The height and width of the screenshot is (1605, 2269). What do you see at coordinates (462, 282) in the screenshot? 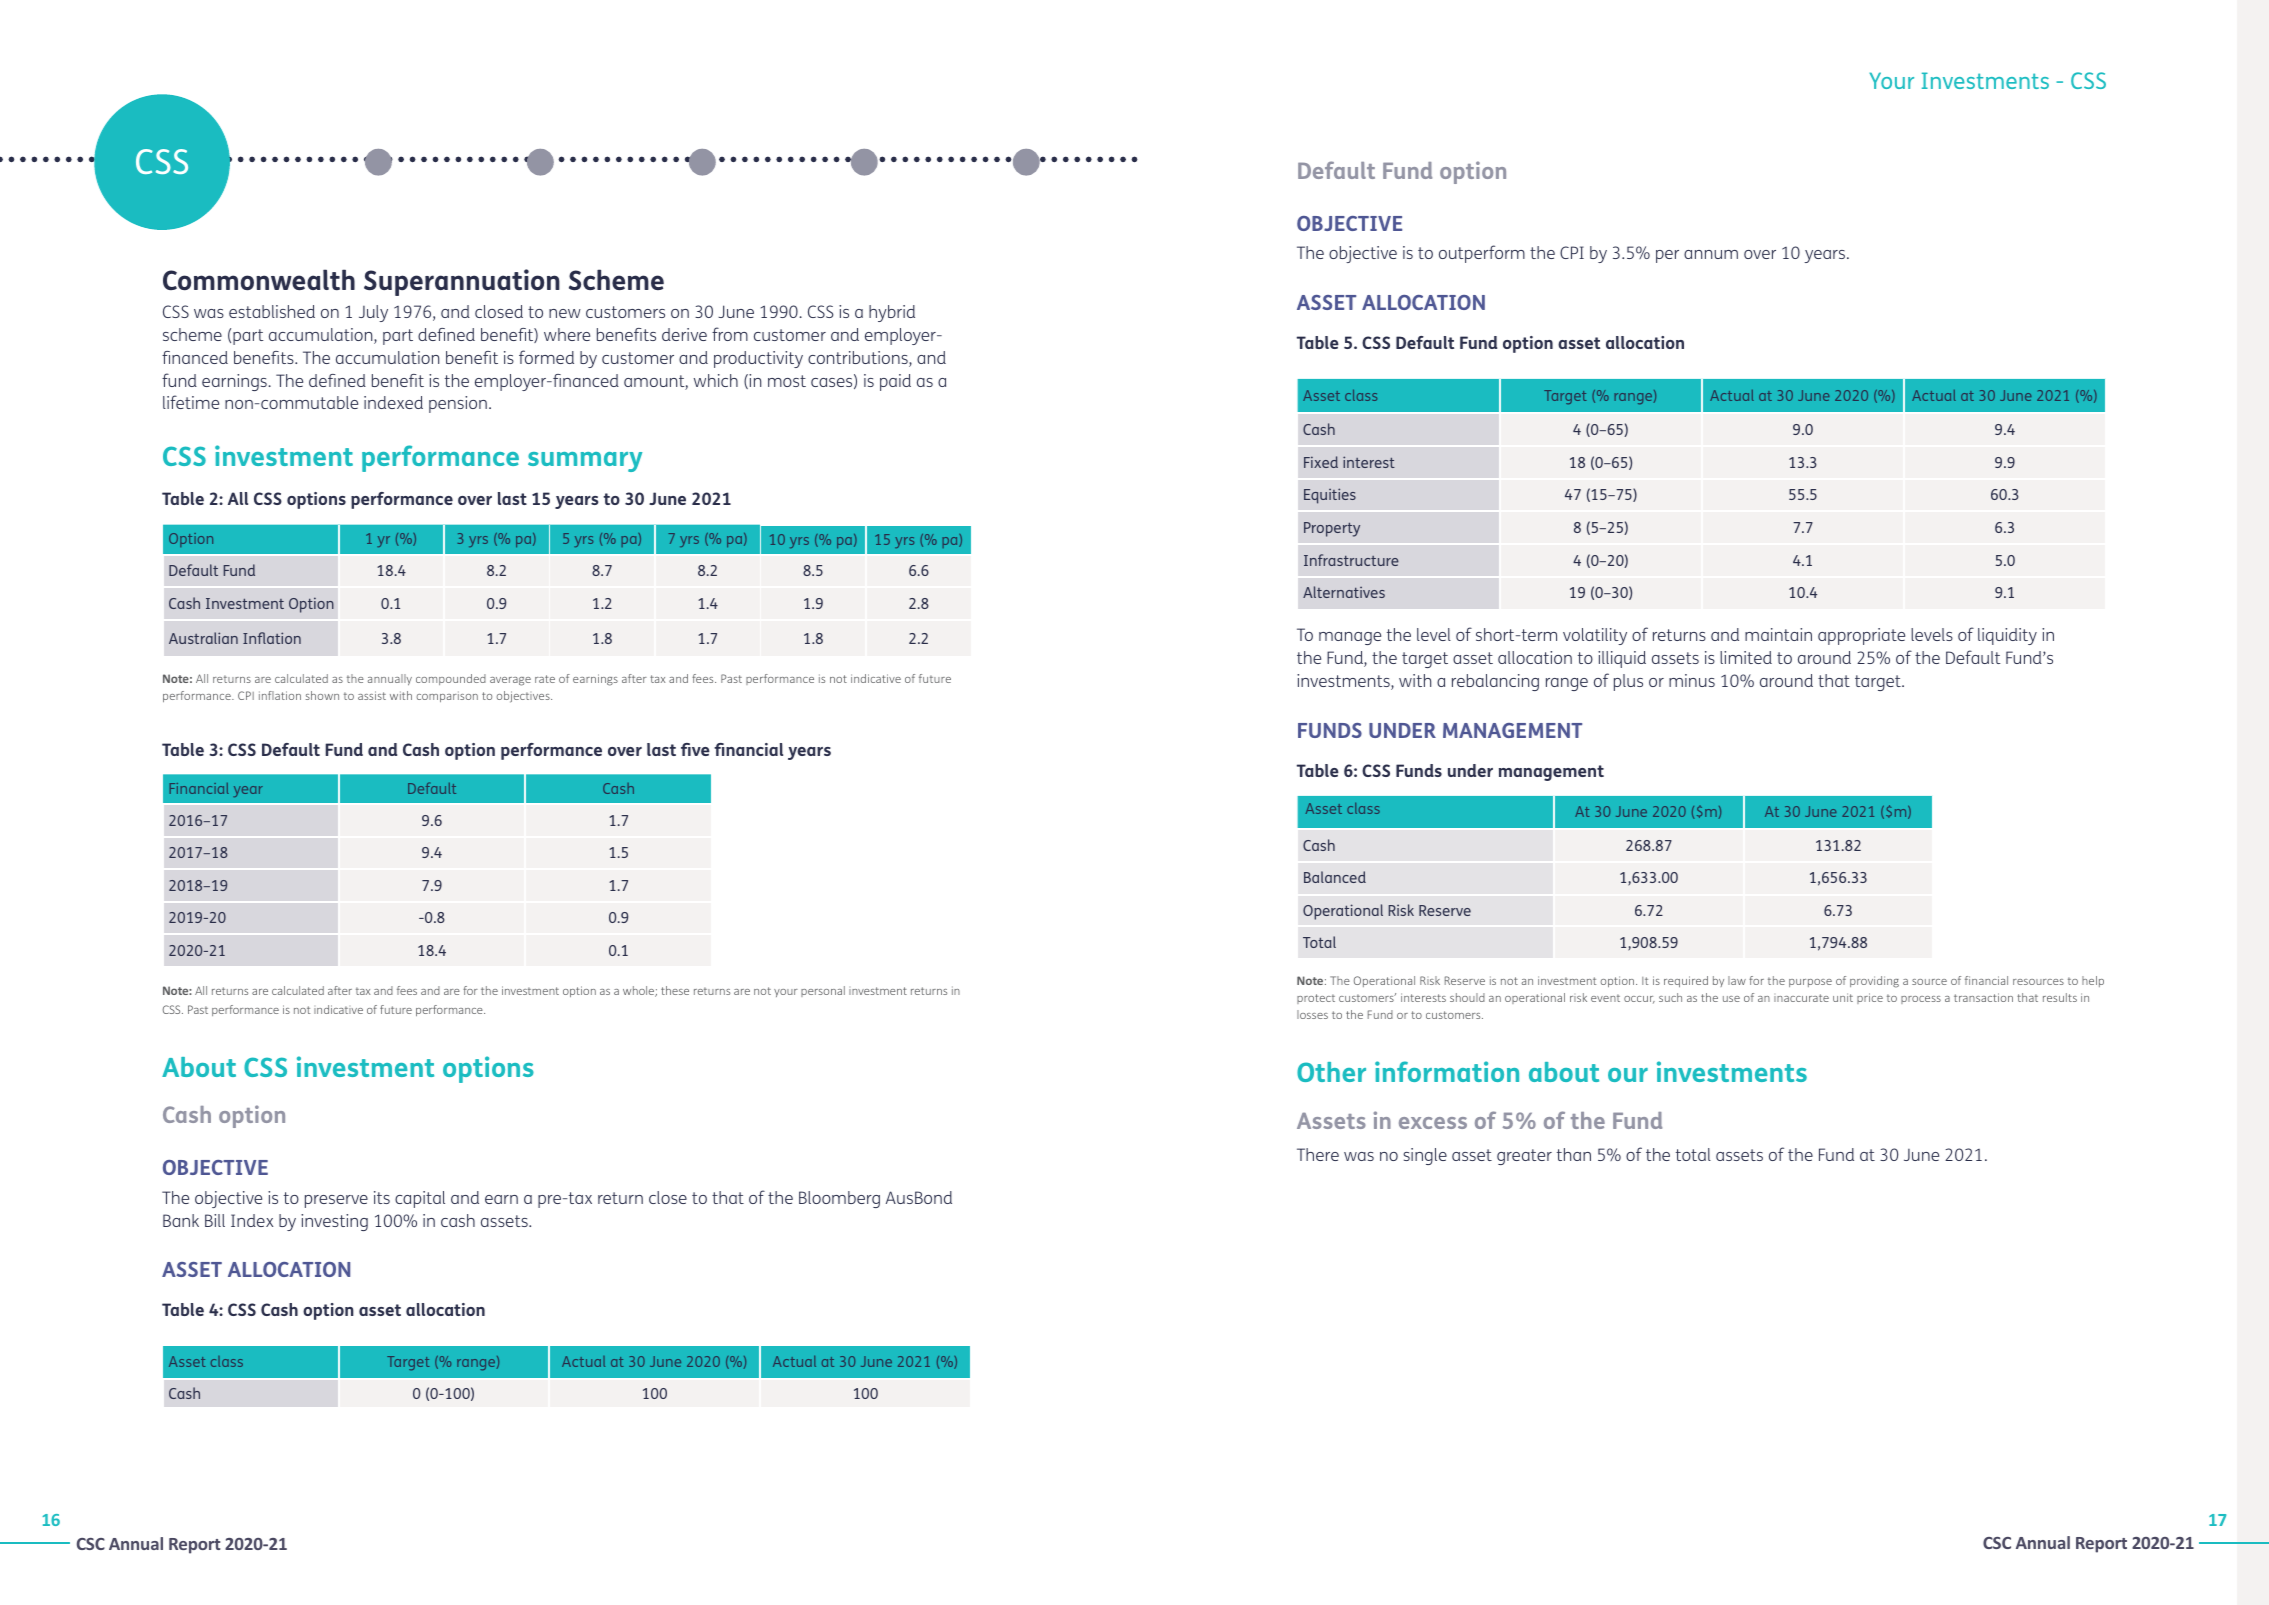
I see `Superannuation` at bounding box center [462, 282].
